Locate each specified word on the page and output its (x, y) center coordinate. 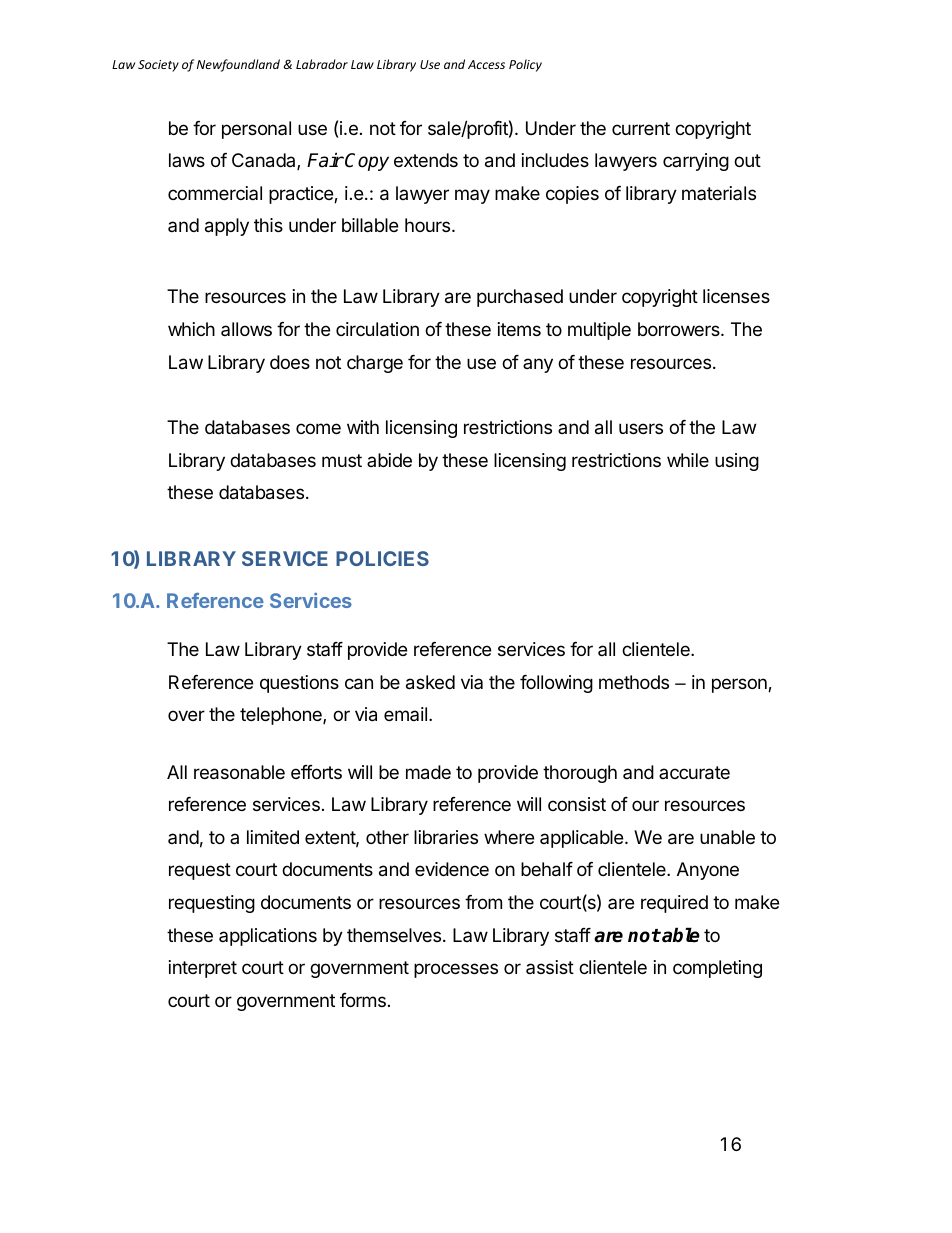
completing (717, 969)
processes (456, 970)
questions (299, 684)
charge (375, 364)
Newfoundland (238, 65)
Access (486, 64)
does (290, 362)
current (641, 128)
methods (634, 682)
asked (430, 682)
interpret (203, 969)
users (641, 428)
